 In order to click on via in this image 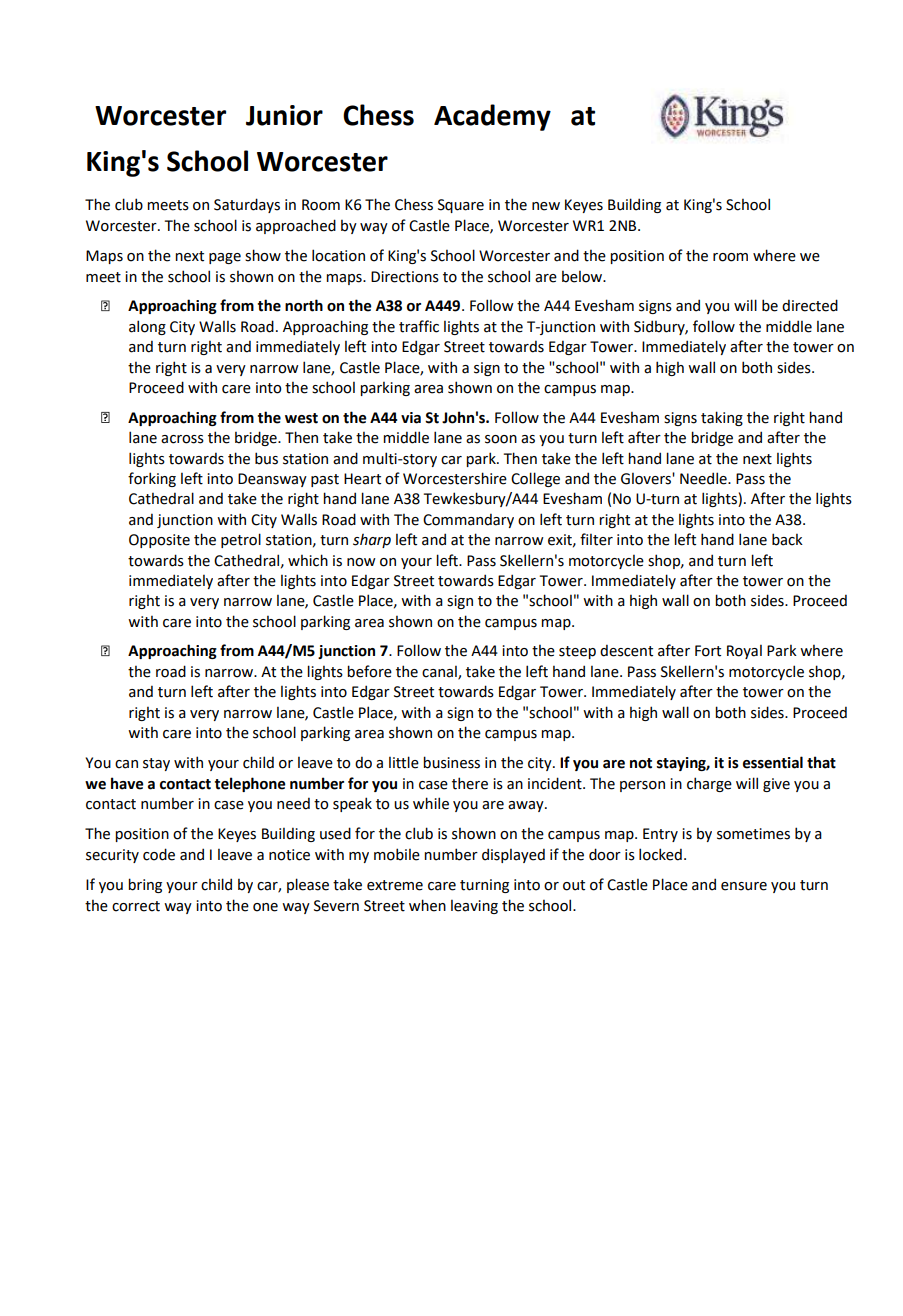, I will do `click(411, 418)`.
